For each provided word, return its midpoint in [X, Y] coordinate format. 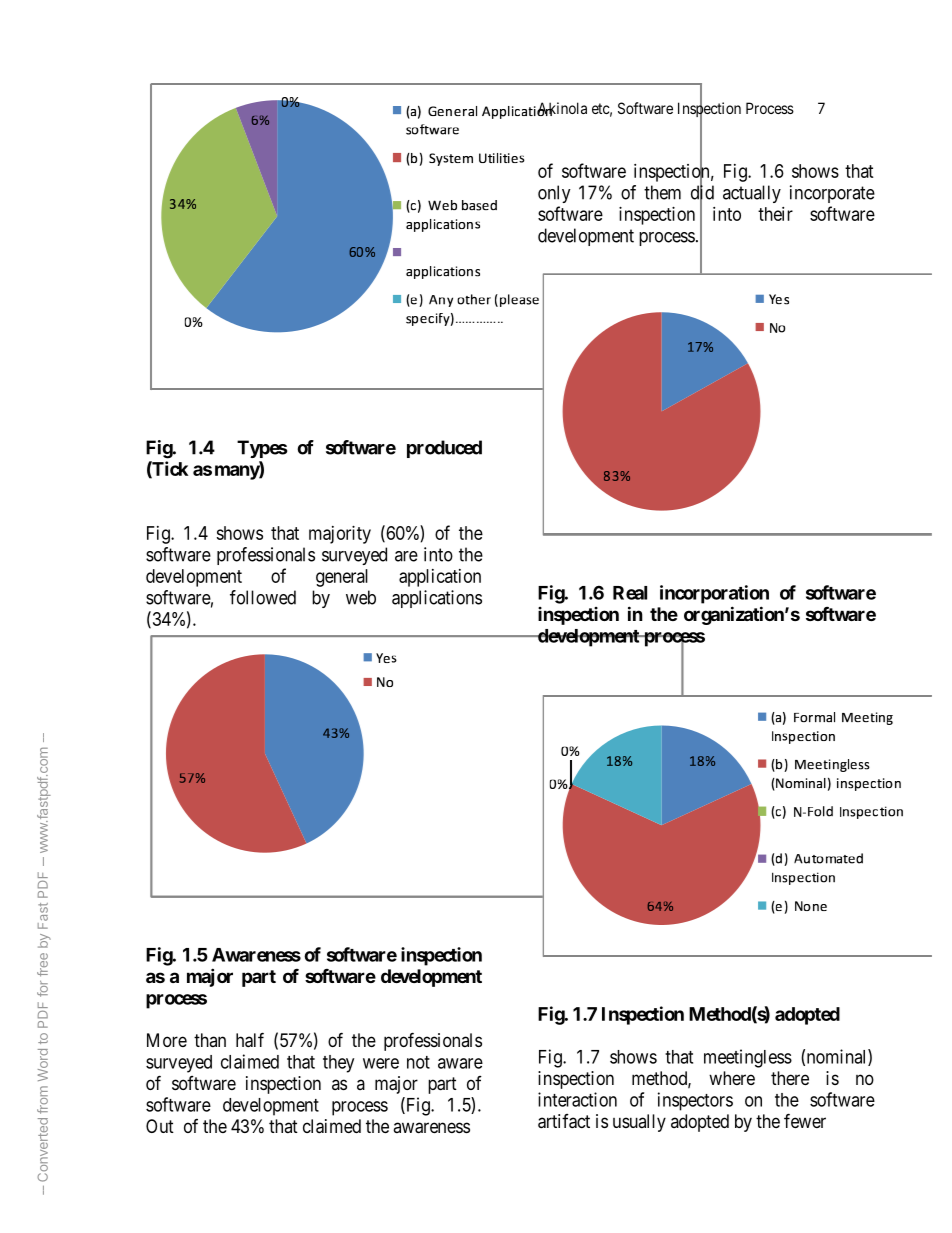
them [662, 192]
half [250, 1040]
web [361, 597]
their [775, 214]
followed [263, 597]
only [554, 194]
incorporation [714, 594]
